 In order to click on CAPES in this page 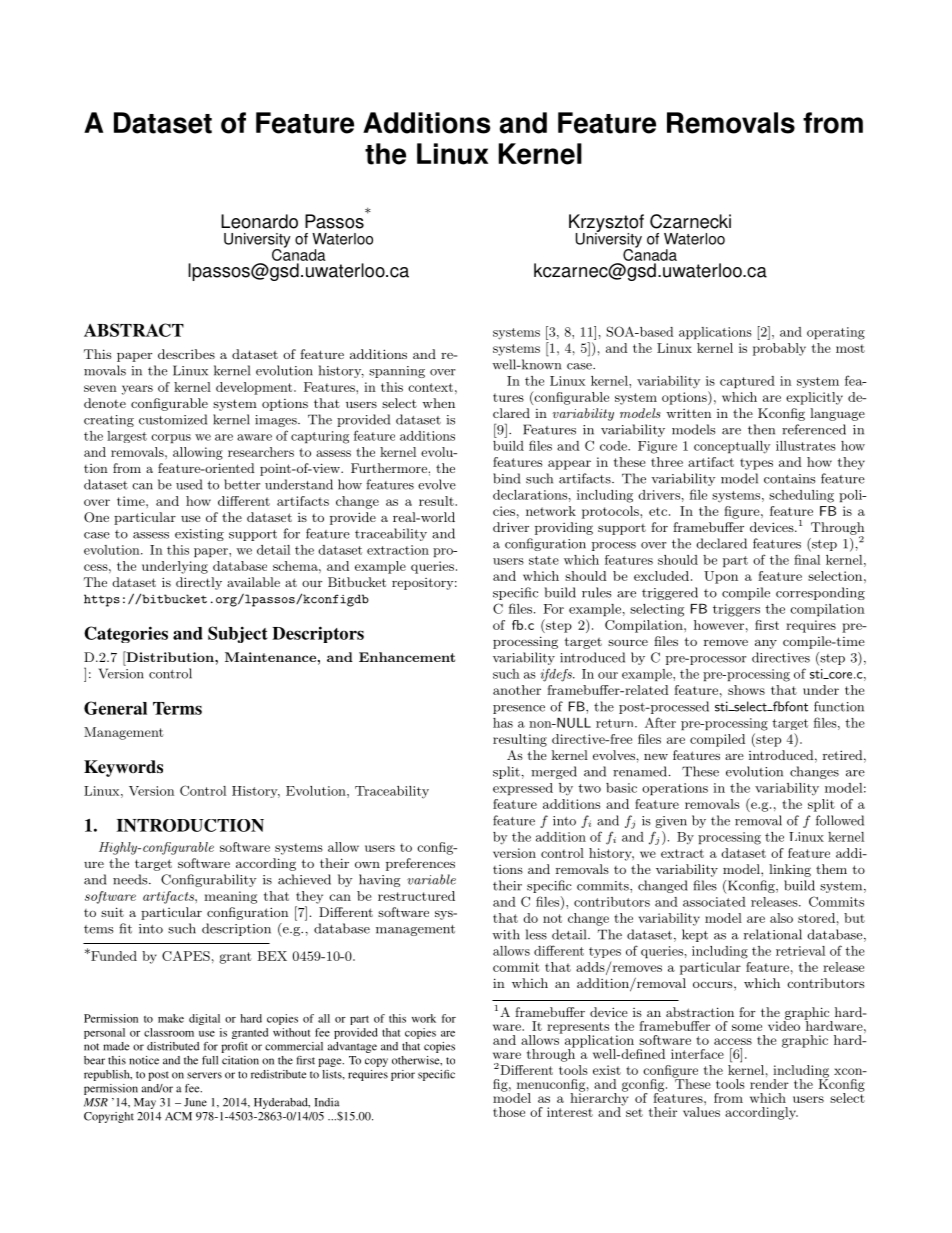, I will do `click(186, 956)`.
